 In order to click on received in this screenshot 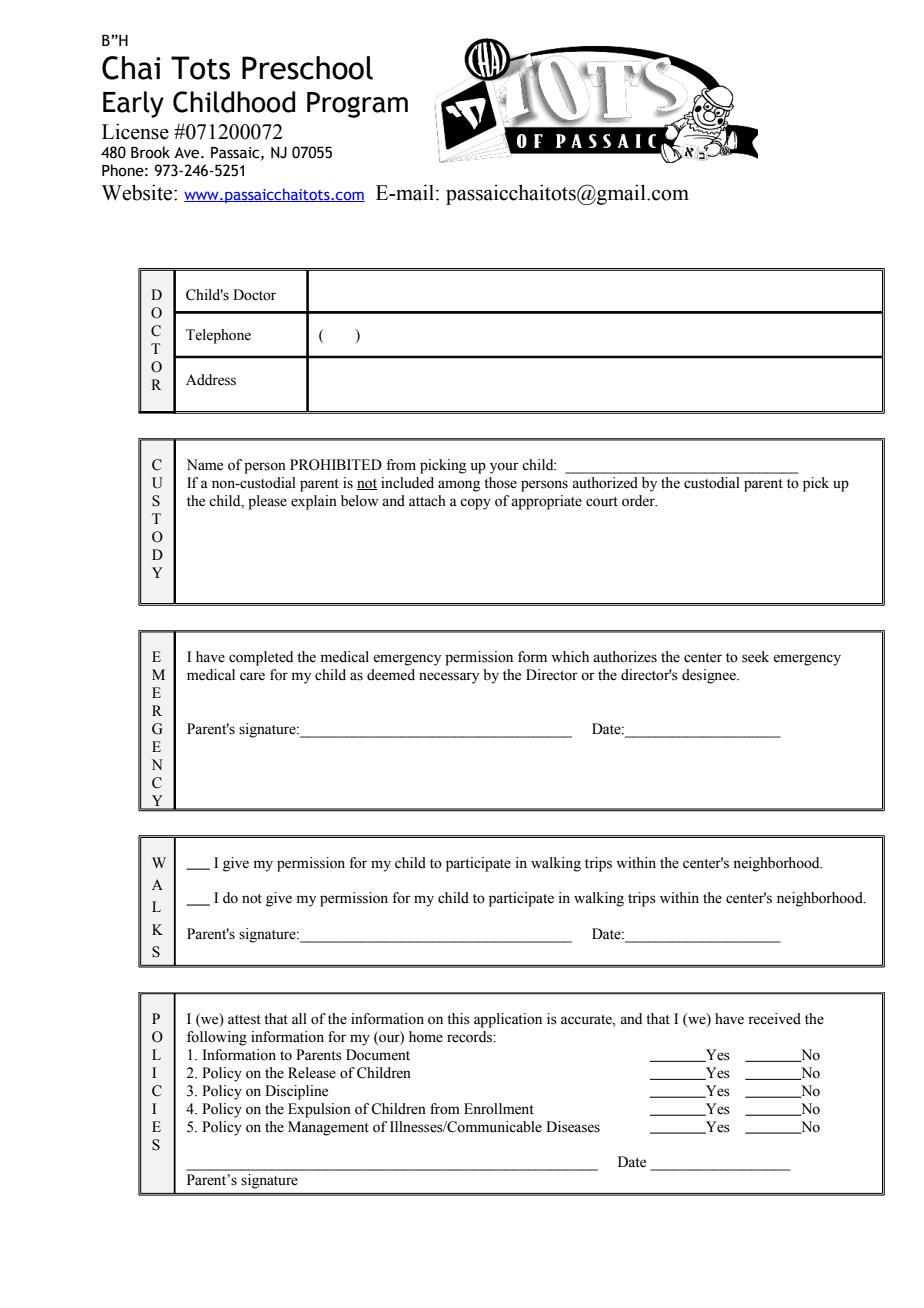, I will do `click(774, 1019)`.
